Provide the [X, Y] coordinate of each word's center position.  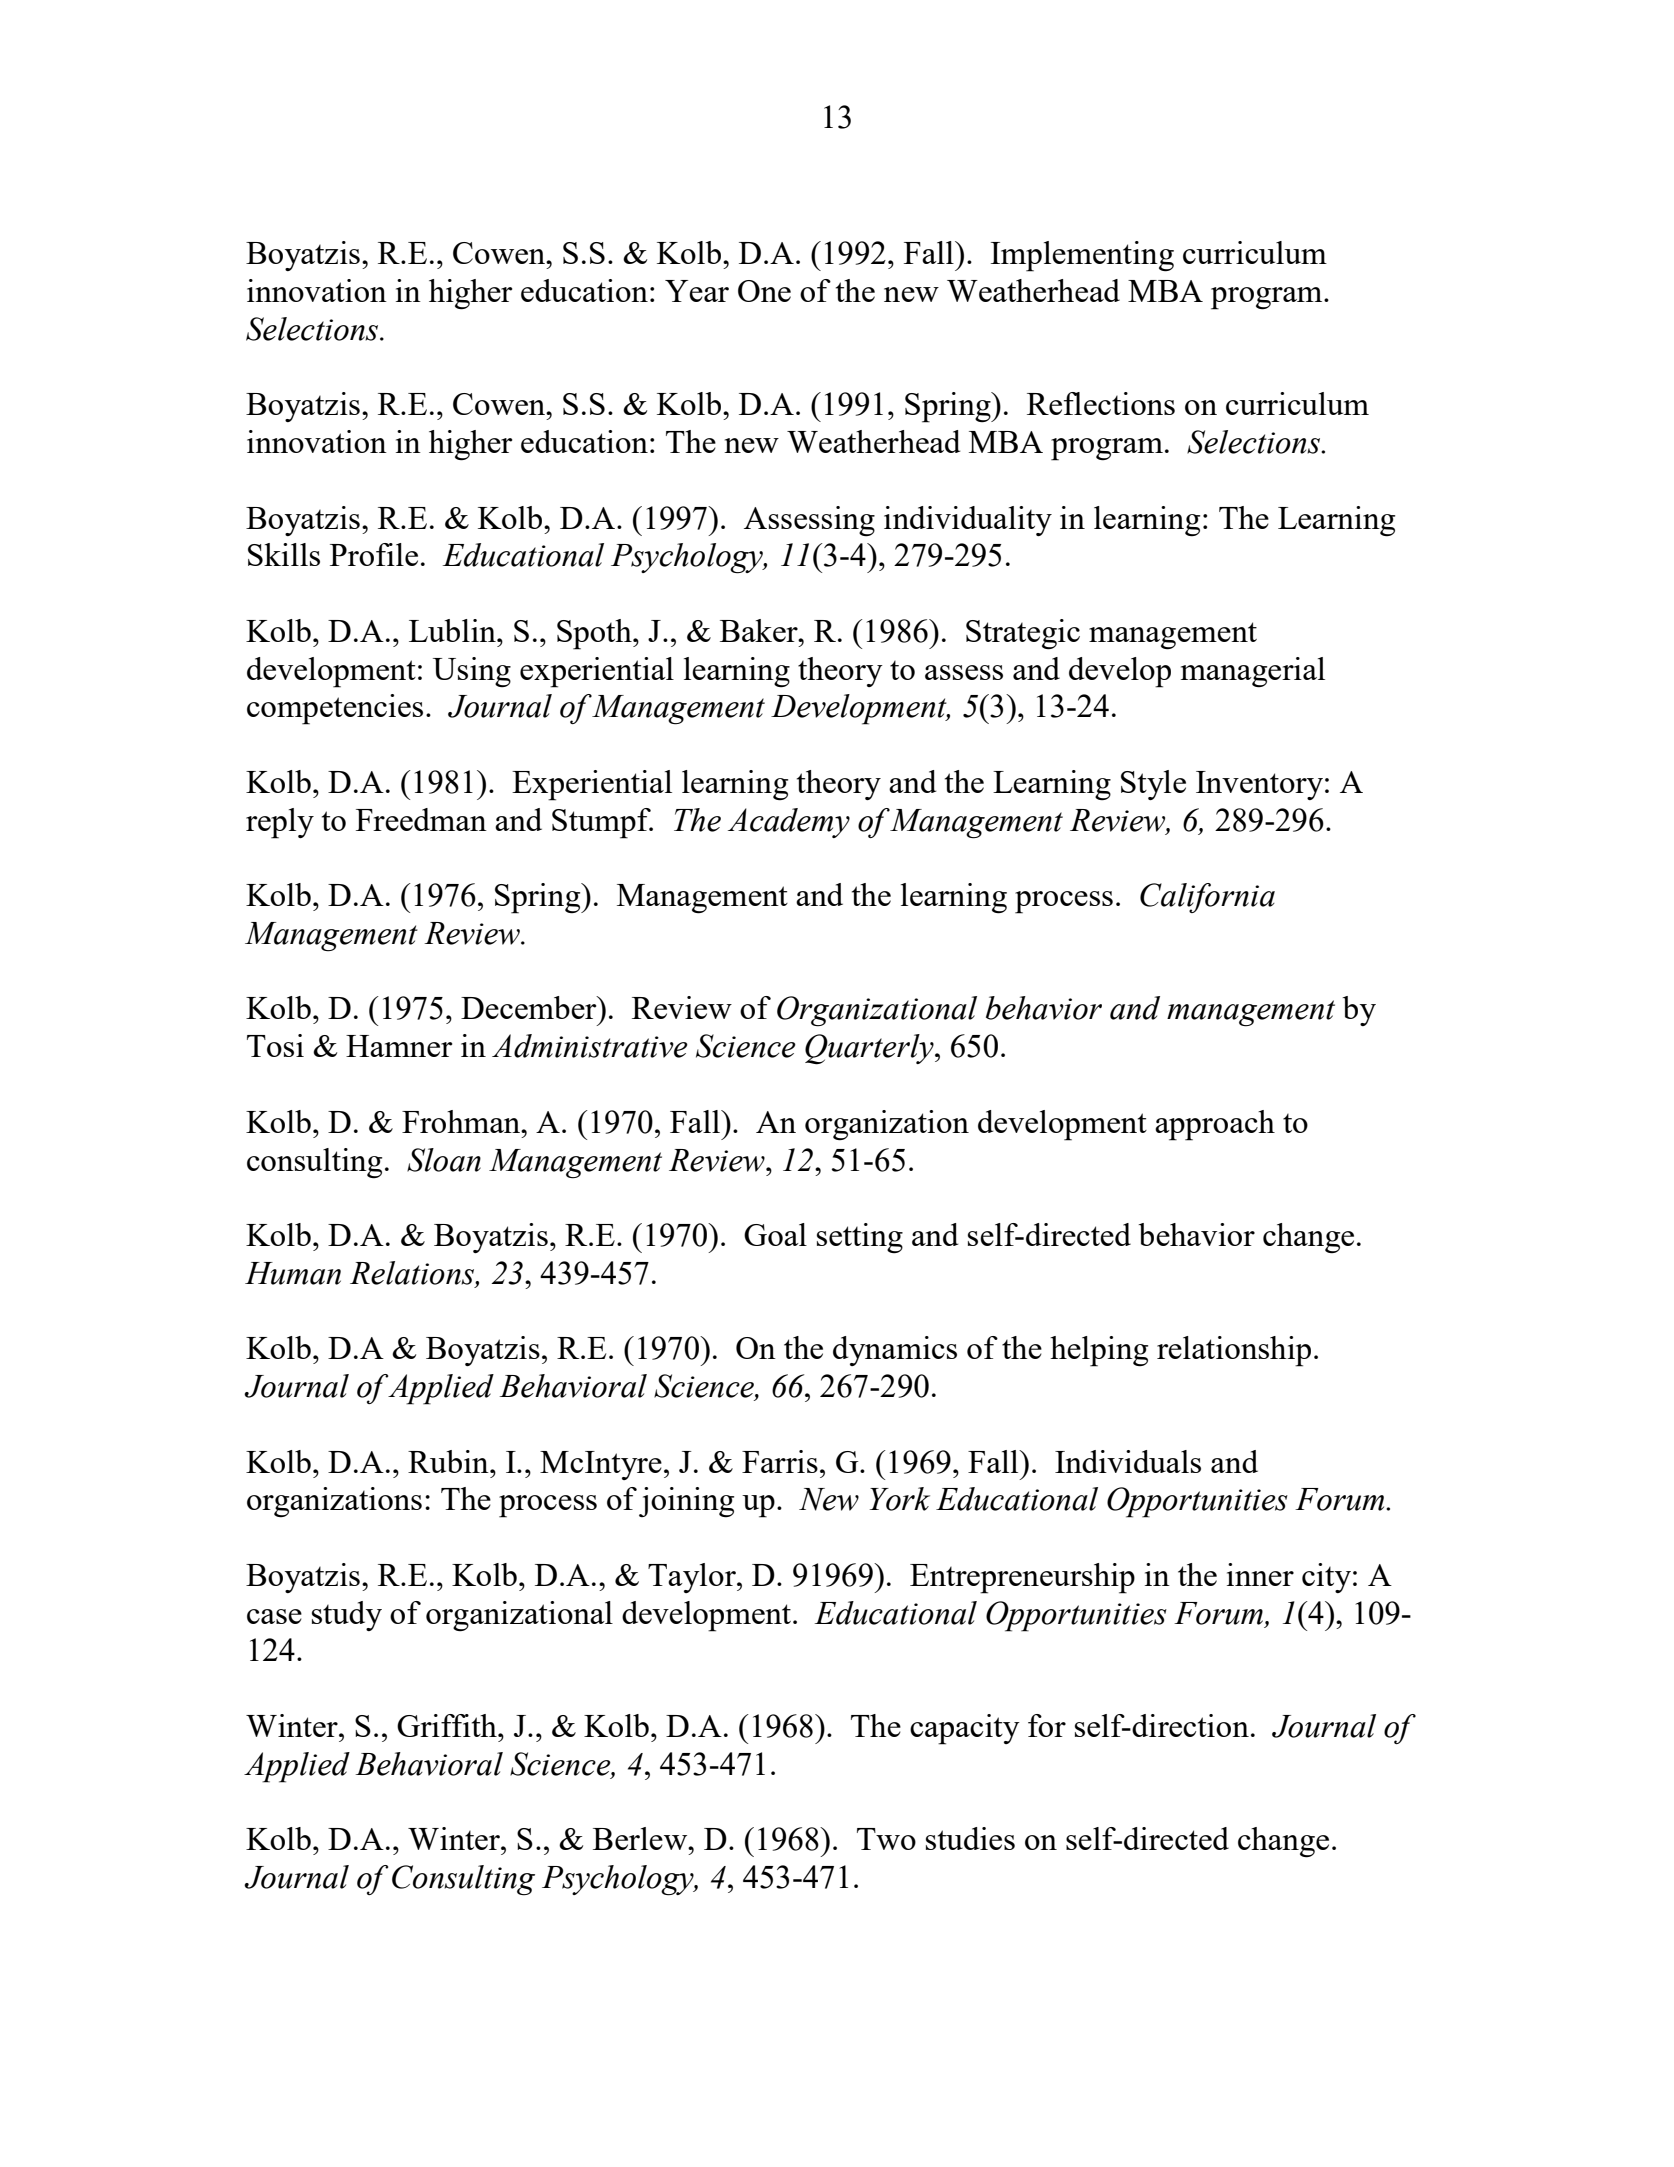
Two [886, 1839]
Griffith [448, 1725]
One [764, 291]
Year [697, 291]
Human [293, 1273]
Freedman [421, 819]
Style [1153, 785]
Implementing [1082, 256]
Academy [789, 823]
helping [1099, 1351]
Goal [775, 1234]
